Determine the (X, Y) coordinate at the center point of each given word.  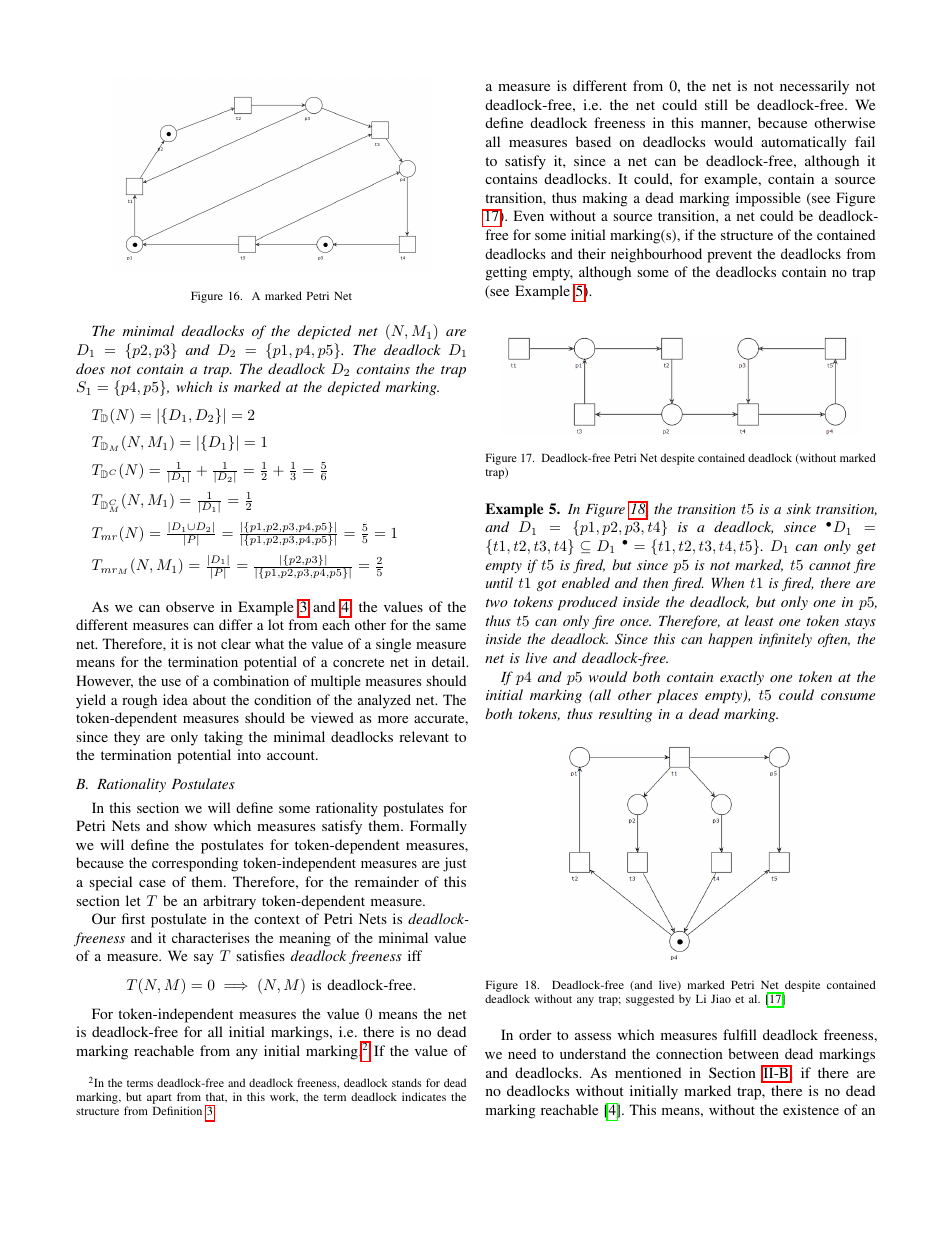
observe (190, 606)
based (593, 141)
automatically (803, 143)
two (497, 603)
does (90, 368)
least (759, 620)
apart (159, 1100)
